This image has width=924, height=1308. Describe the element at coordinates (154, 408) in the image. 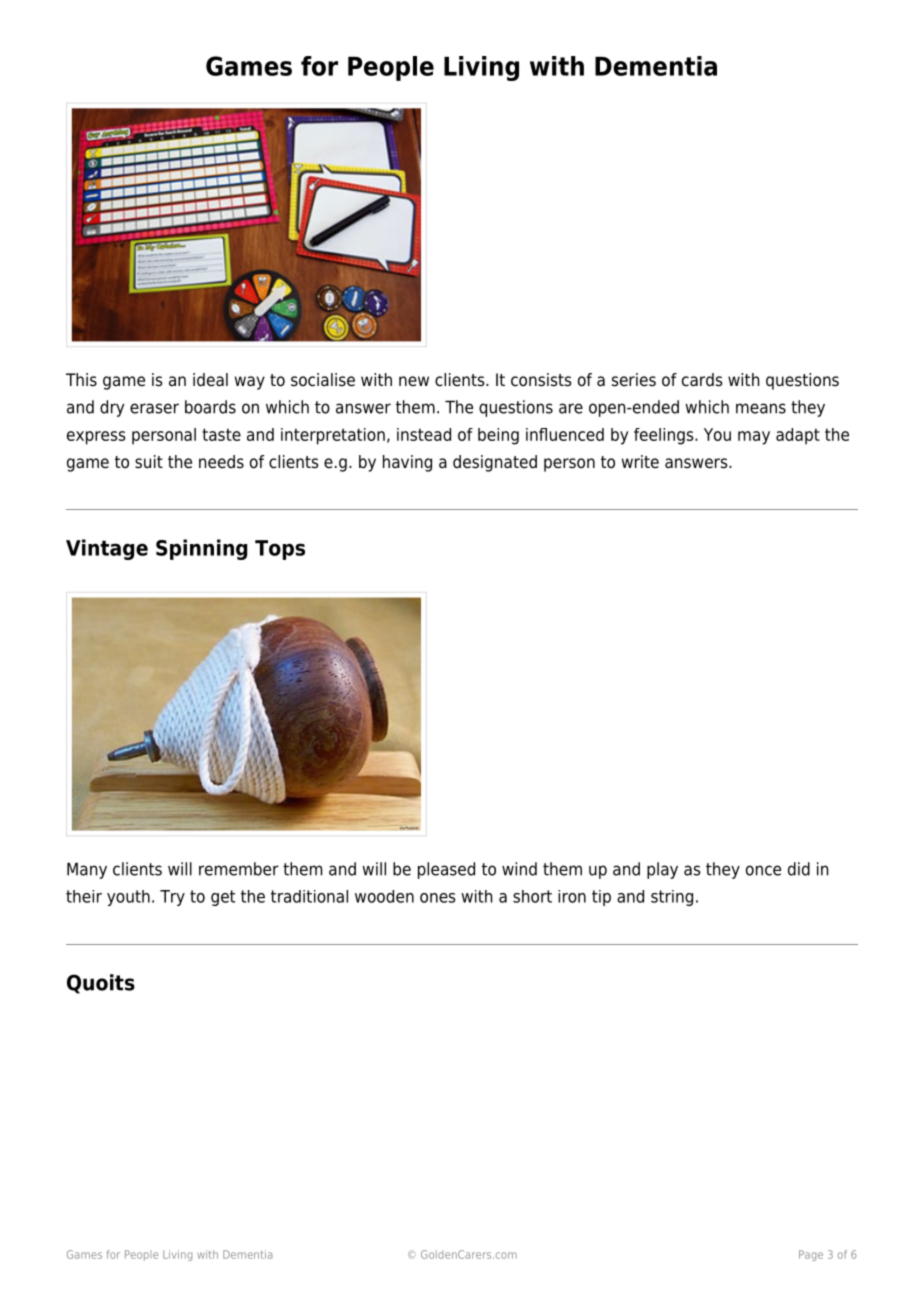

I see `eraser` at that location.
